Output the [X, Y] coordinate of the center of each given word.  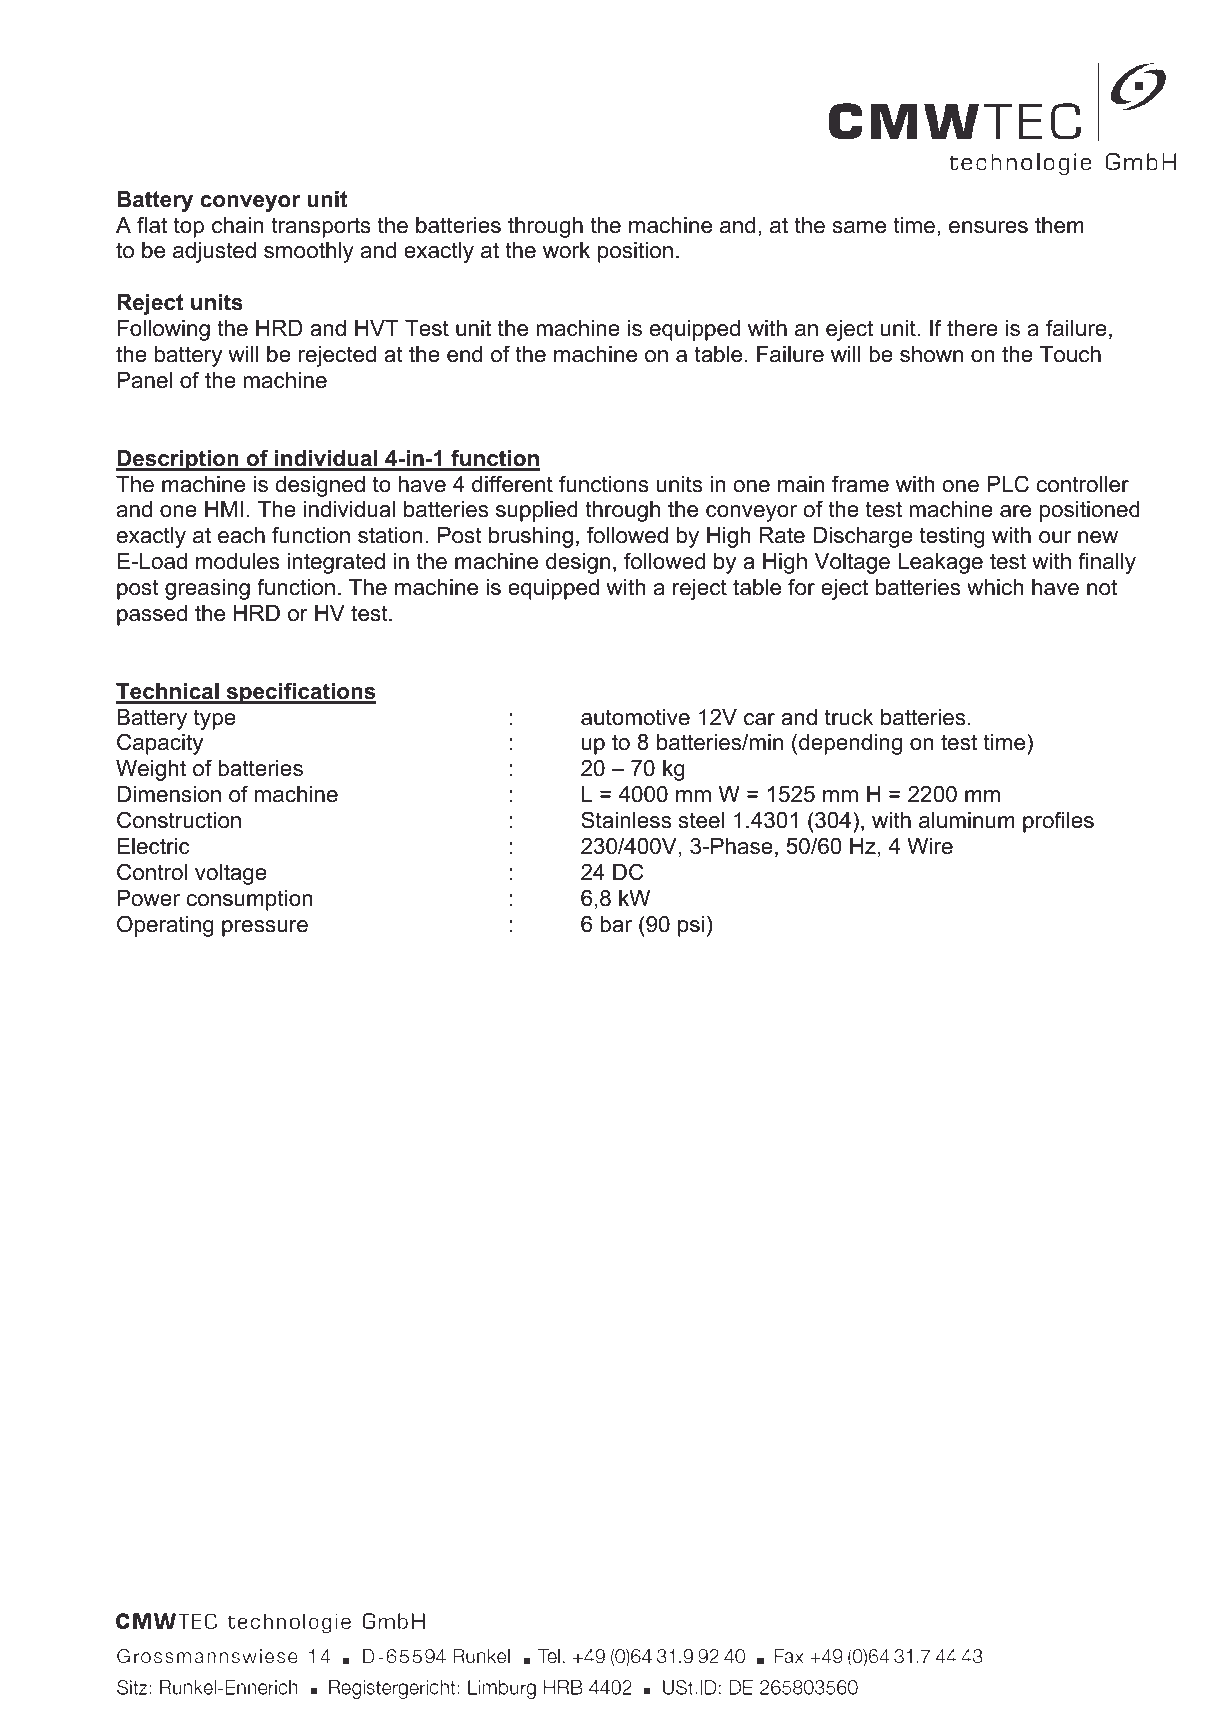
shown [931, 354]
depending [850, 744]
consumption [250, 900]
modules [237, 561]
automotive [635, 717]
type [215, 719]
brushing [531, 537]
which [995, 587]
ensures [988, 227]
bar [616, 924]
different [512, 484]
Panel [144, 380]
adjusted [214, 252]
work [566, 250]
